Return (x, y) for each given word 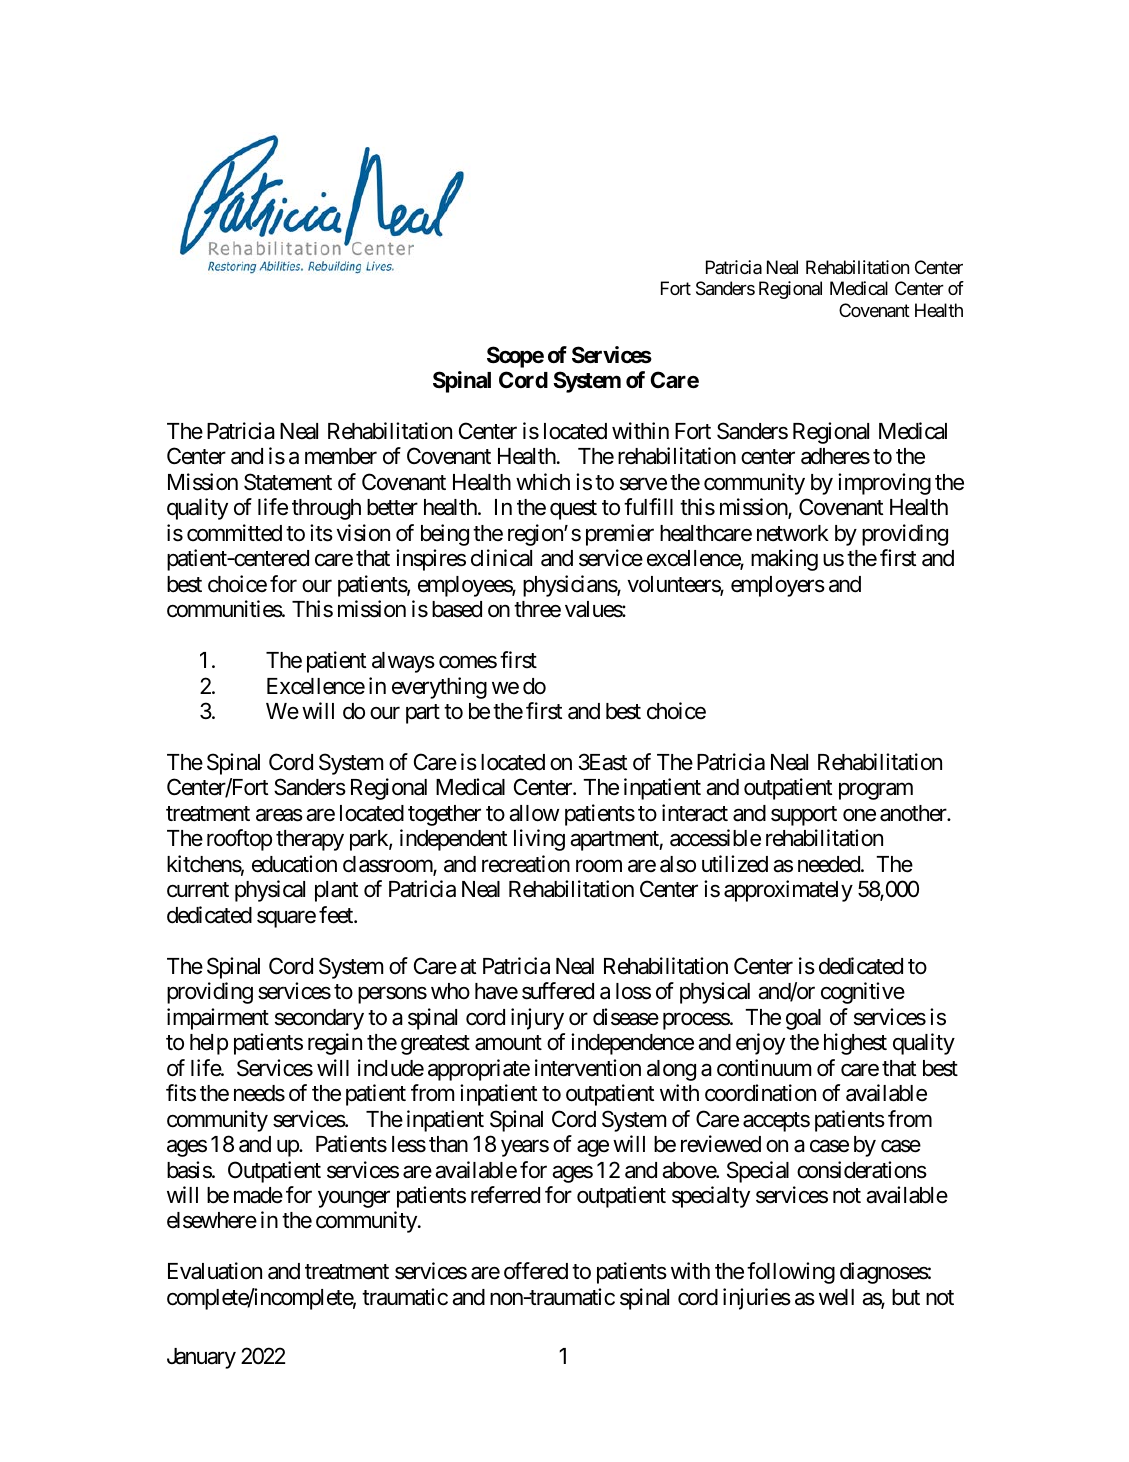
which (543, 482)
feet (337, 915)
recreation (526, 864)
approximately (788, 891)
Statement (288, 482)
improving (884, 484)
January (201, 1358)
